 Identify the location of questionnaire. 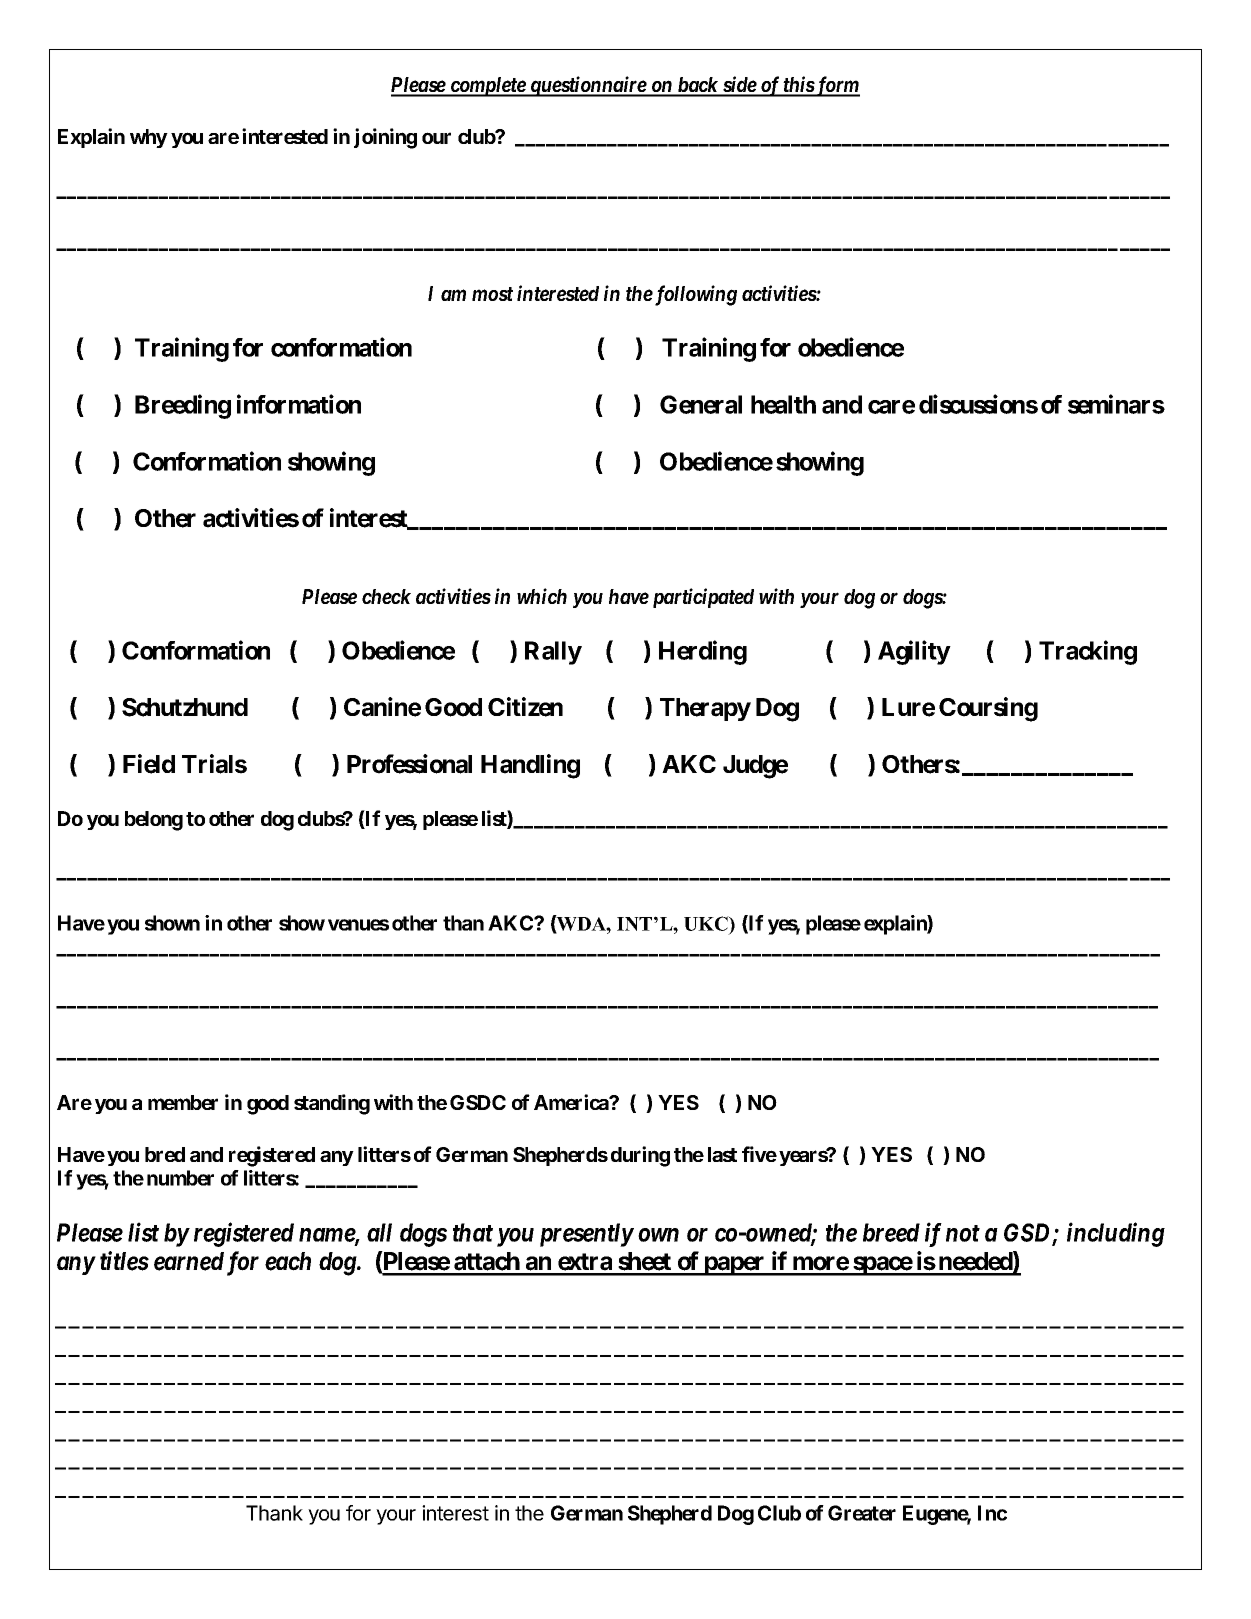
(588, 86).
